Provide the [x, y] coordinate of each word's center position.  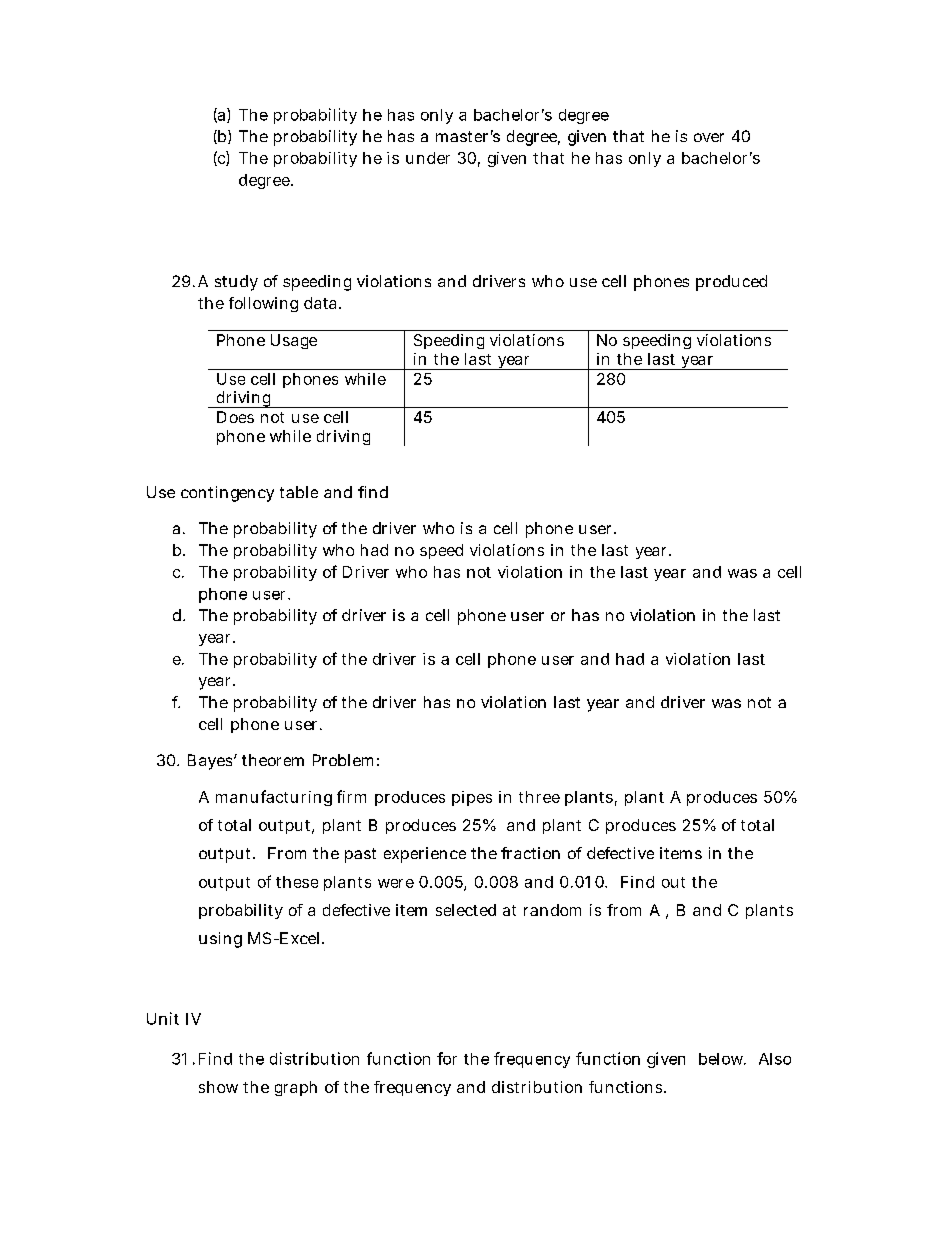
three [539, 797]
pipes [472, 798]
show [218, 1087]
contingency [227, 494]
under [428, 158]
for [447, 1058]
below [722, 1059]
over [709, 137]
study [236, 283]
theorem [273, 760]
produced [731, 283]
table [299, 492]
